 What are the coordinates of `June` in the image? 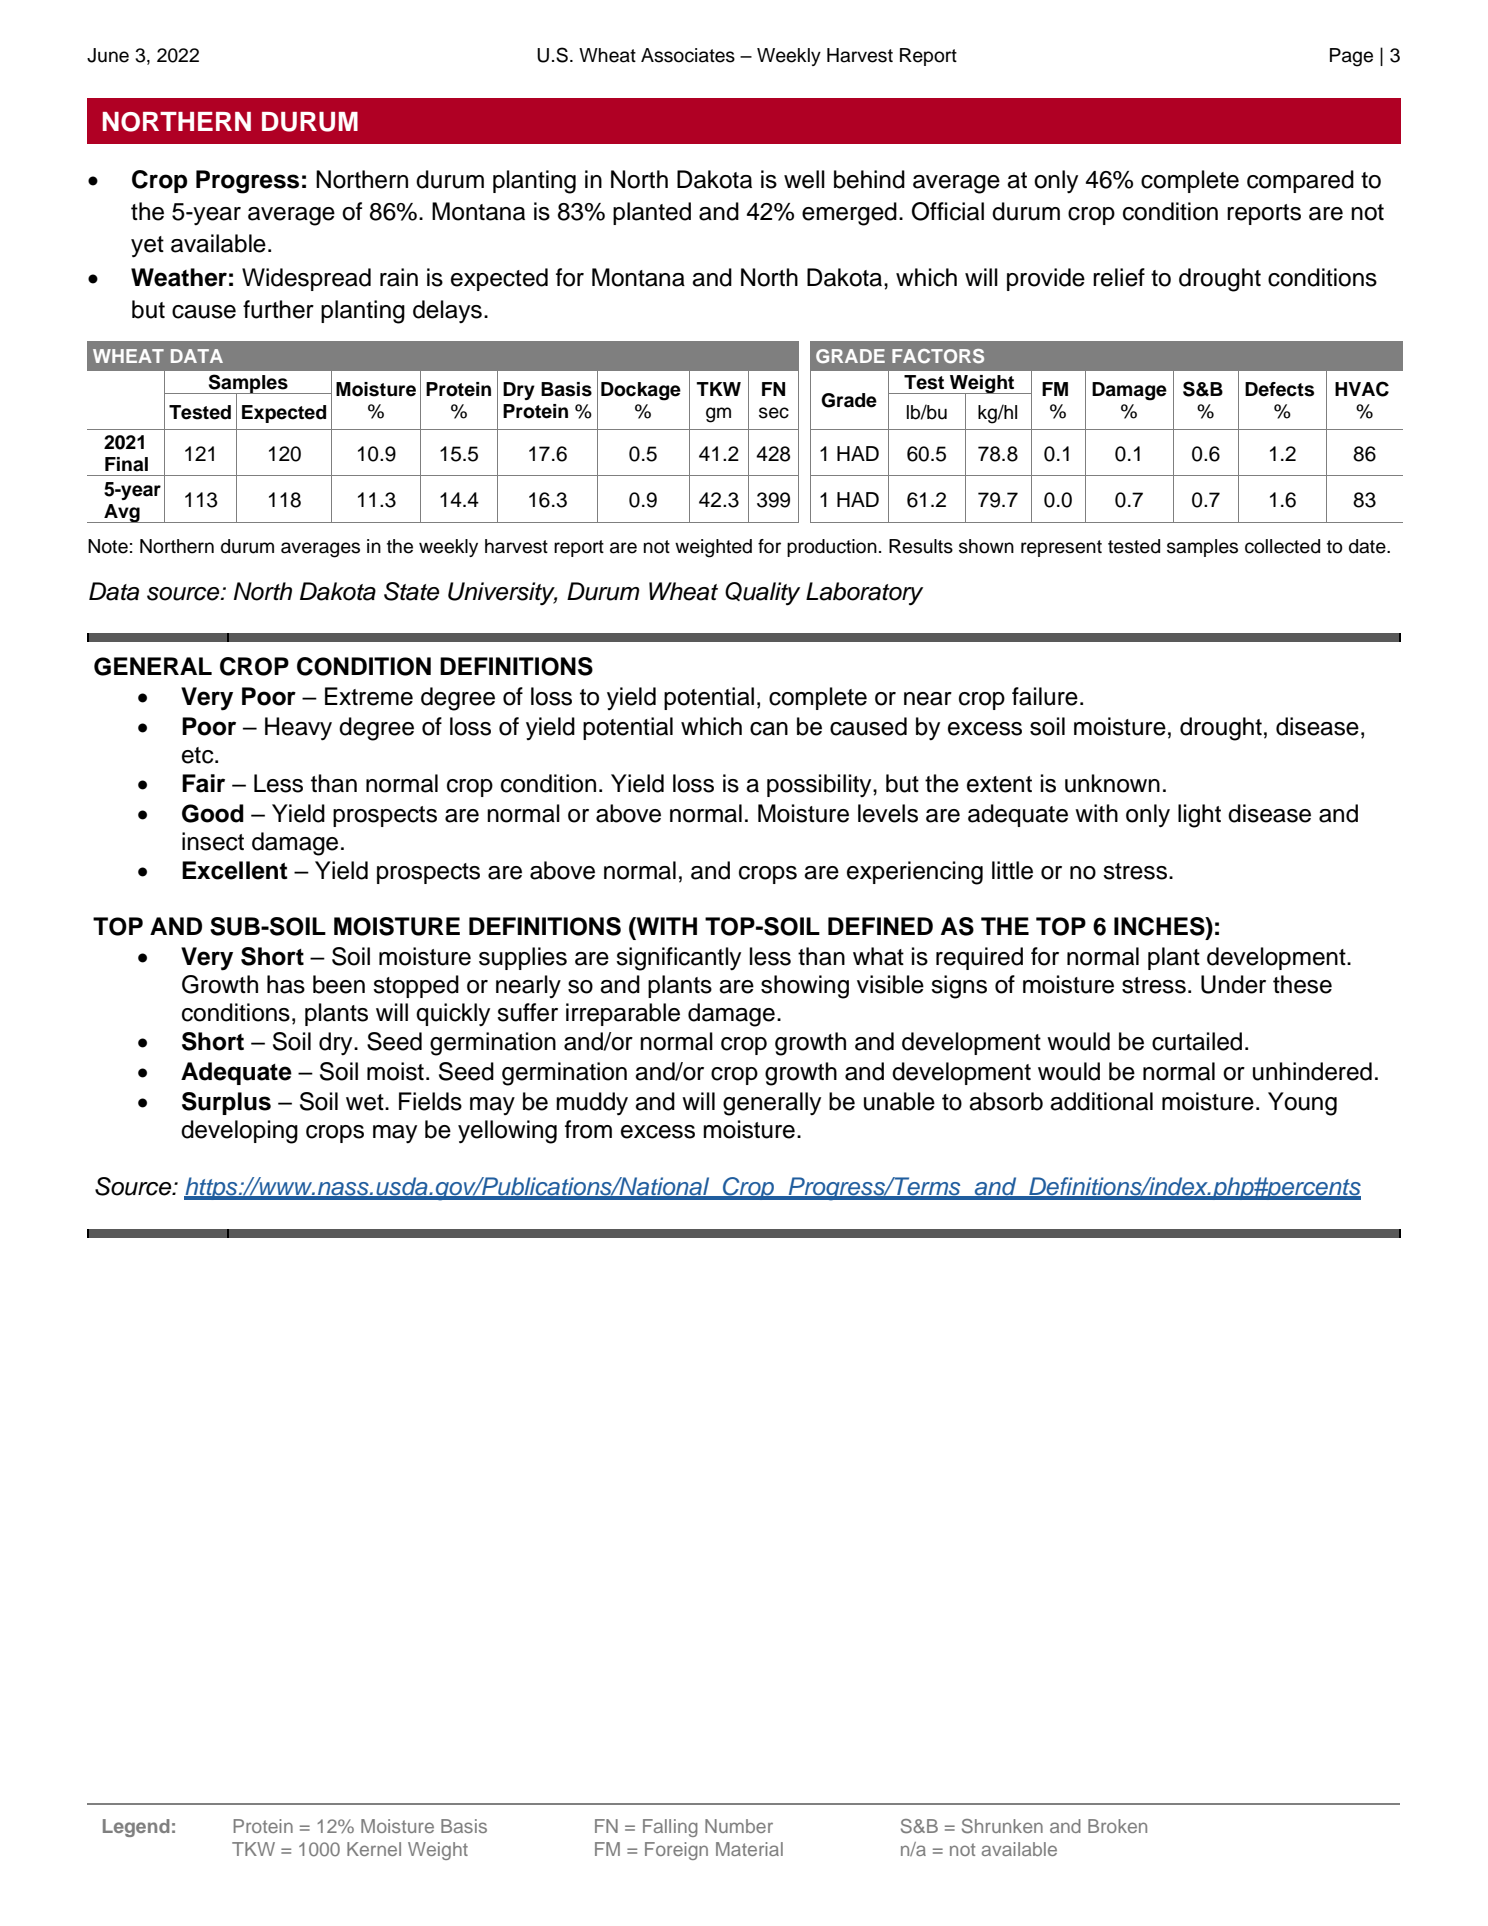 It's located at (108, 55).
